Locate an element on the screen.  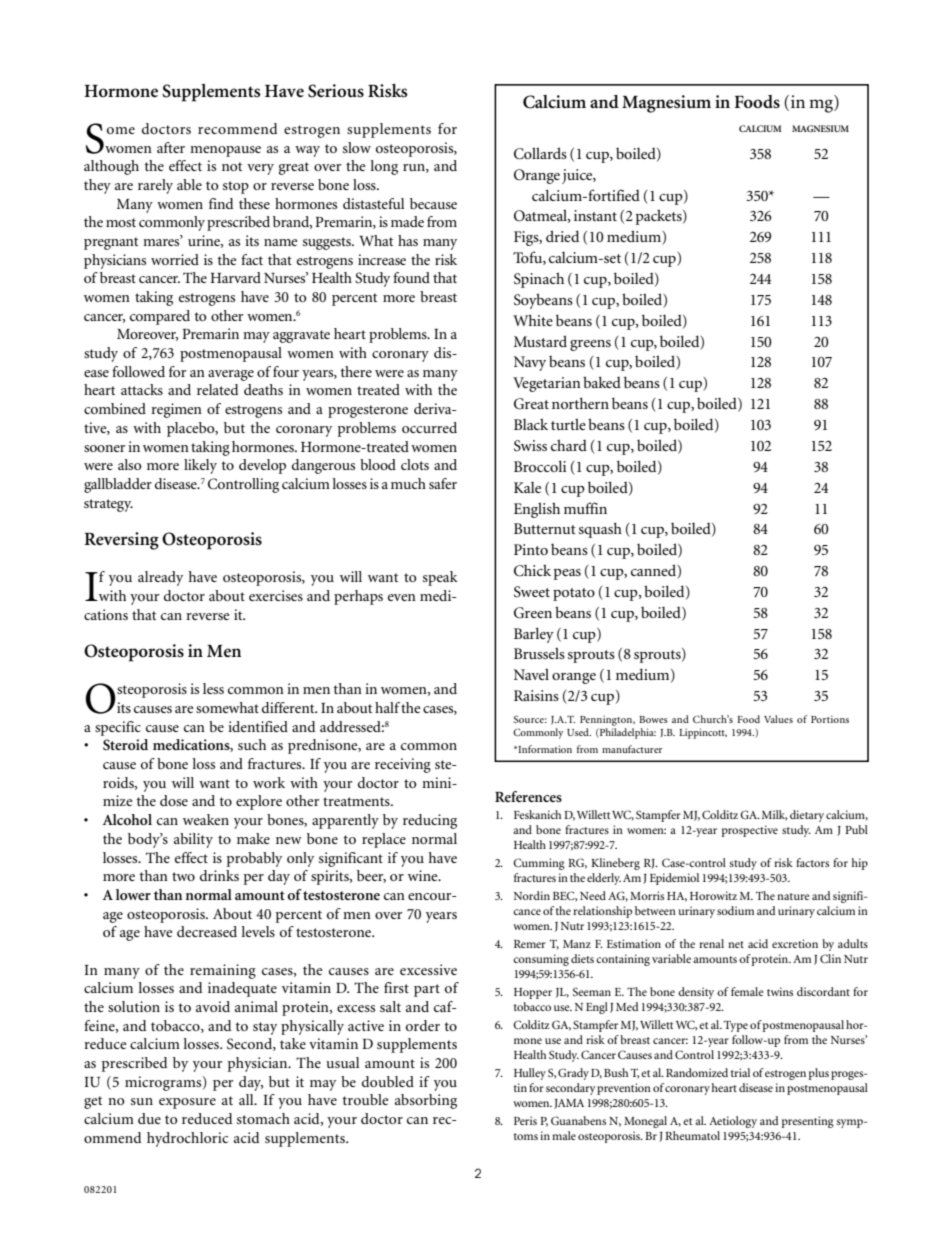
Collards is located at coordinates (540, 153).
